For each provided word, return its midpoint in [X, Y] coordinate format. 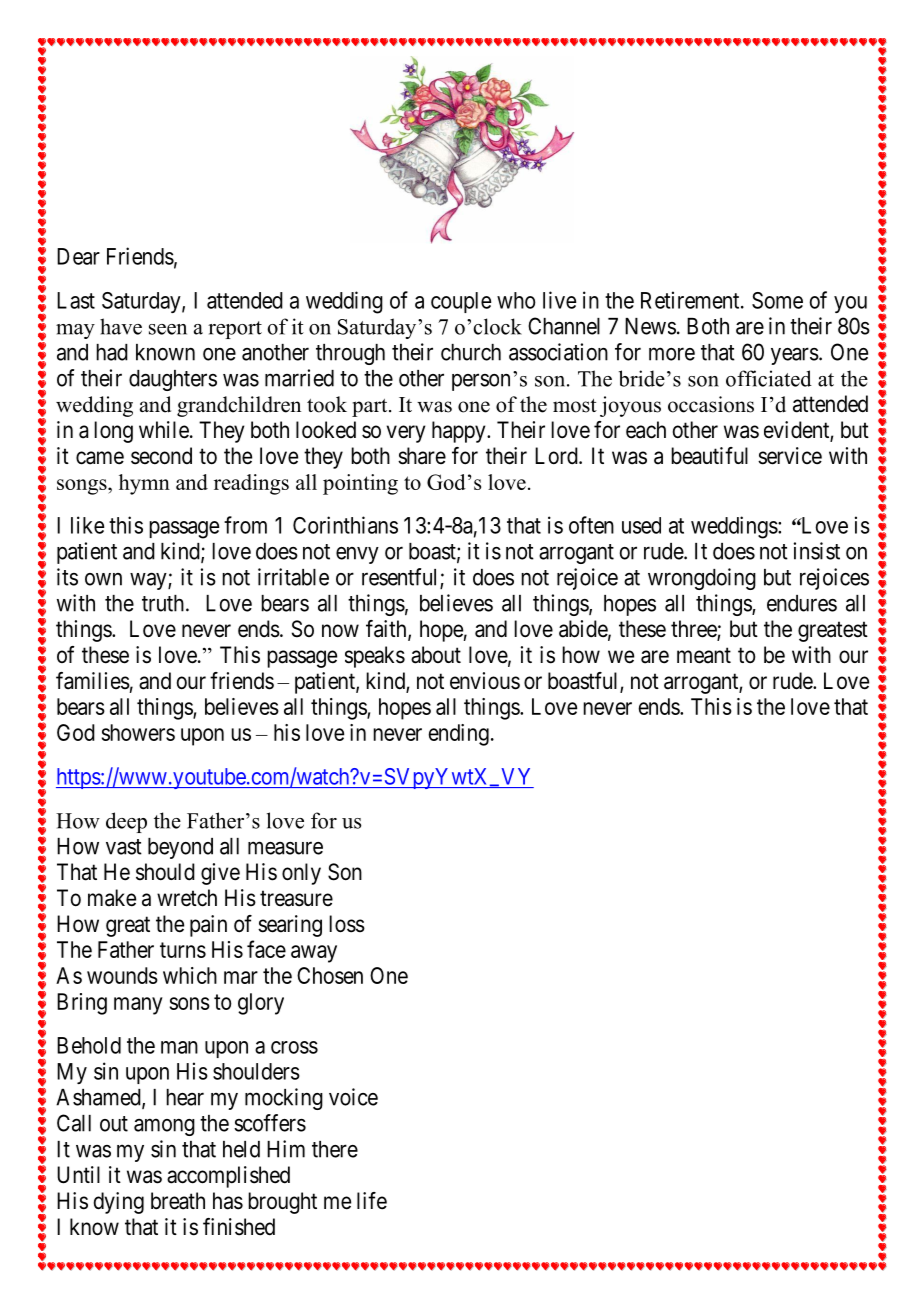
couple [461, 302]
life [372, 1201]
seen [168, 329]
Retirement [691, 300]
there [335, 1149]
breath [178, 1201]
